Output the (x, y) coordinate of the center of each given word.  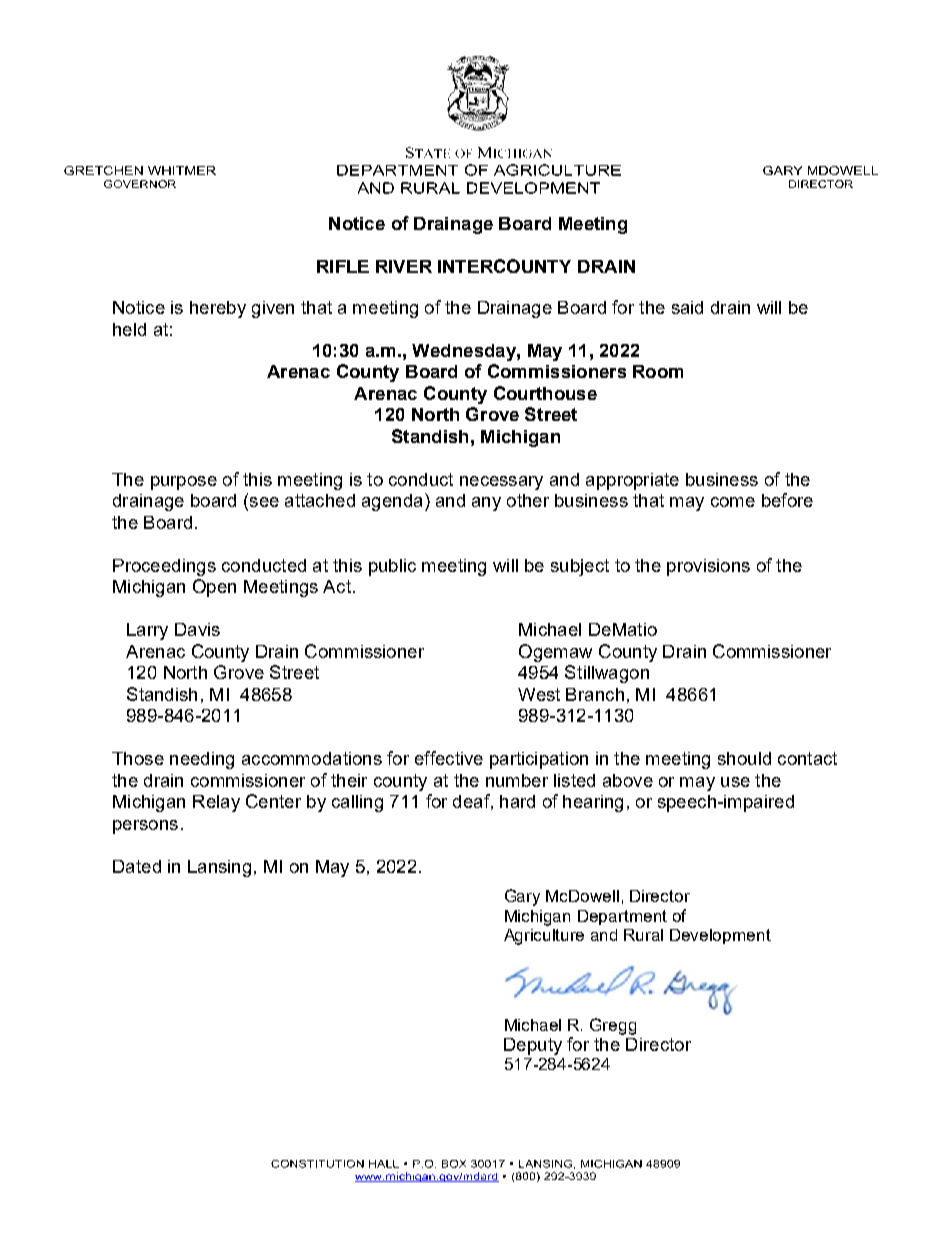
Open (214, 588)
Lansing (219, 868)
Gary (522, 897)
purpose (184, 483)
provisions (708, 567)
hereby (218, 309)
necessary (501, 483)
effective (449, 758)
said (687, 307)
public (392, 567)
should (744, 758)
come (733, 502)
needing (202, 760)
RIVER (404, 266)
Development (720, 936)
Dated (137, 866)
